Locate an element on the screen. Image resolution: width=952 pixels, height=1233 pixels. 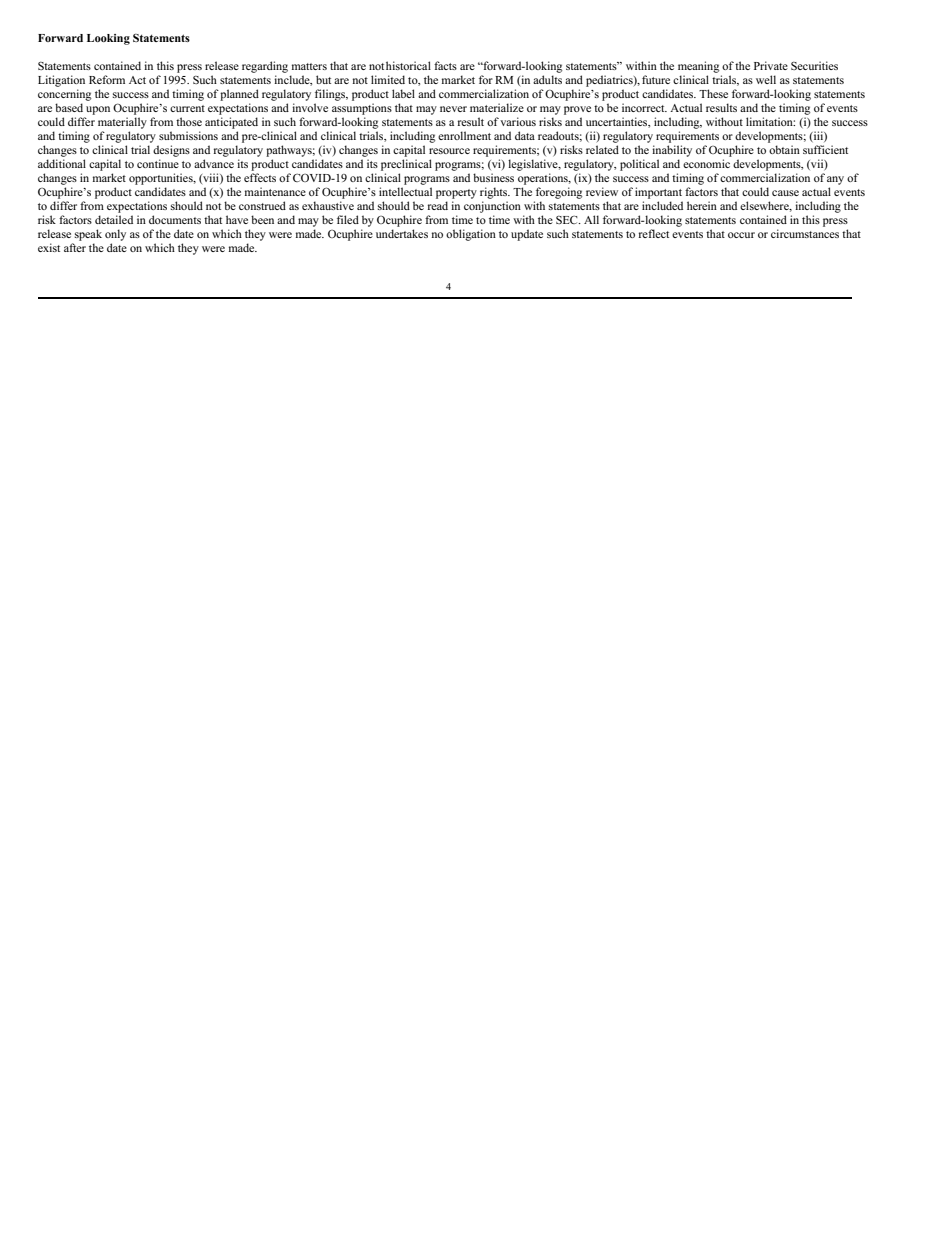
meaning is located at coordinates (698, 67).
